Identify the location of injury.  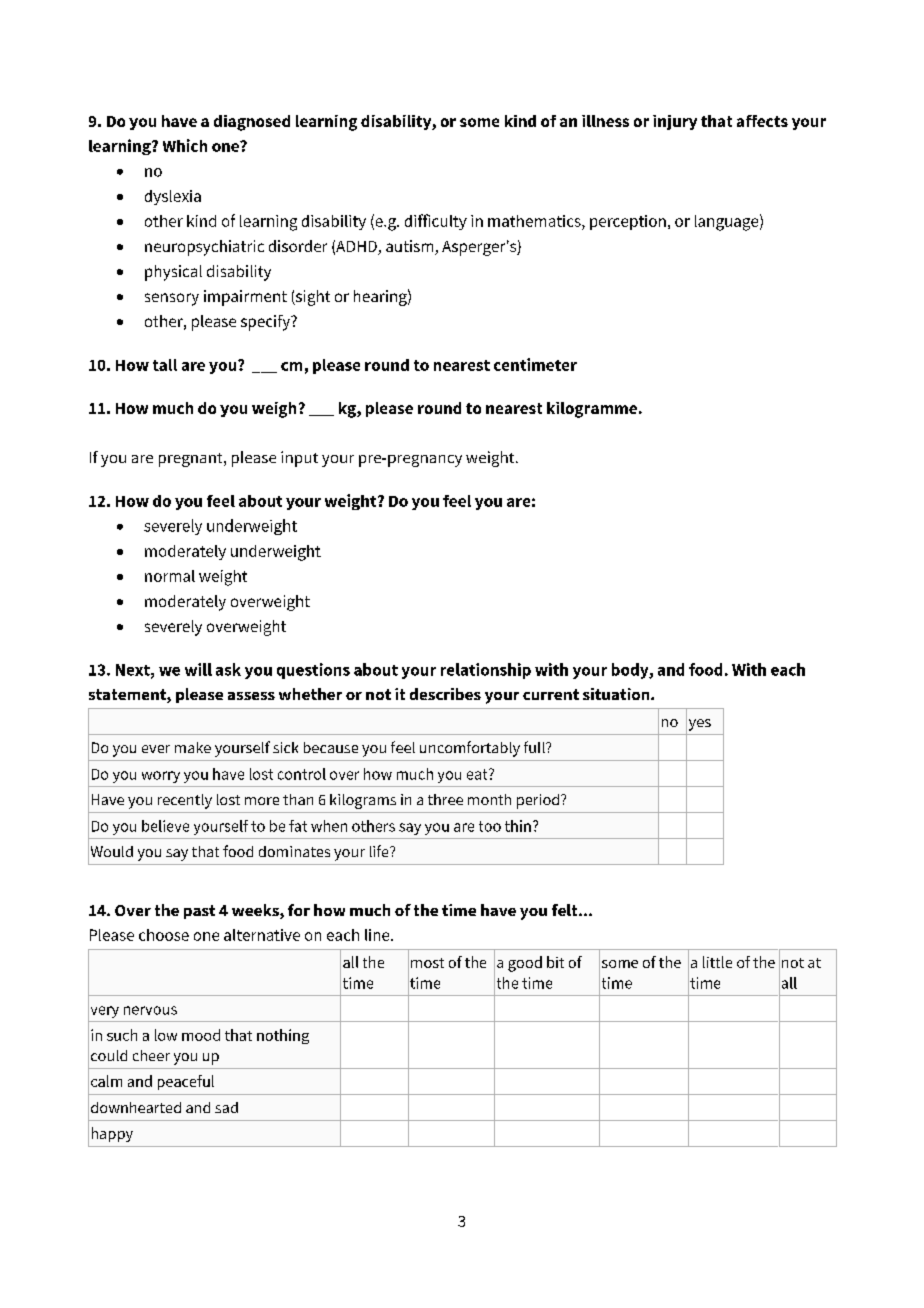
(675, 122).
